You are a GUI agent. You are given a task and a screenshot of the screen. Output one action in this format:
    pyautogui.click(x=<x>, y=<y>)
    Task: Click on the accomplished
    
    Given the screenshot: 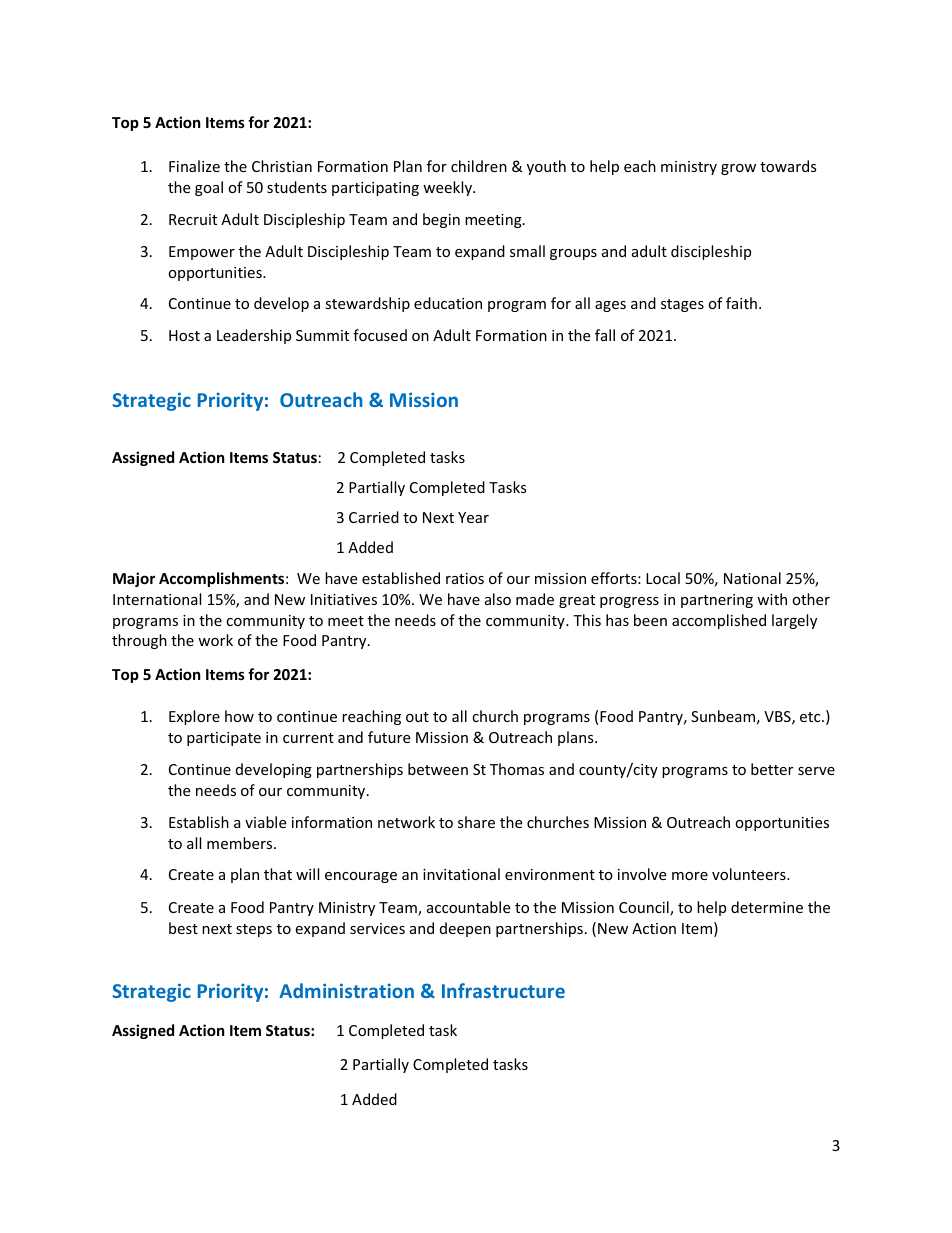 What is the action you would take?
    pyautogui.click(x=719, y=621)
